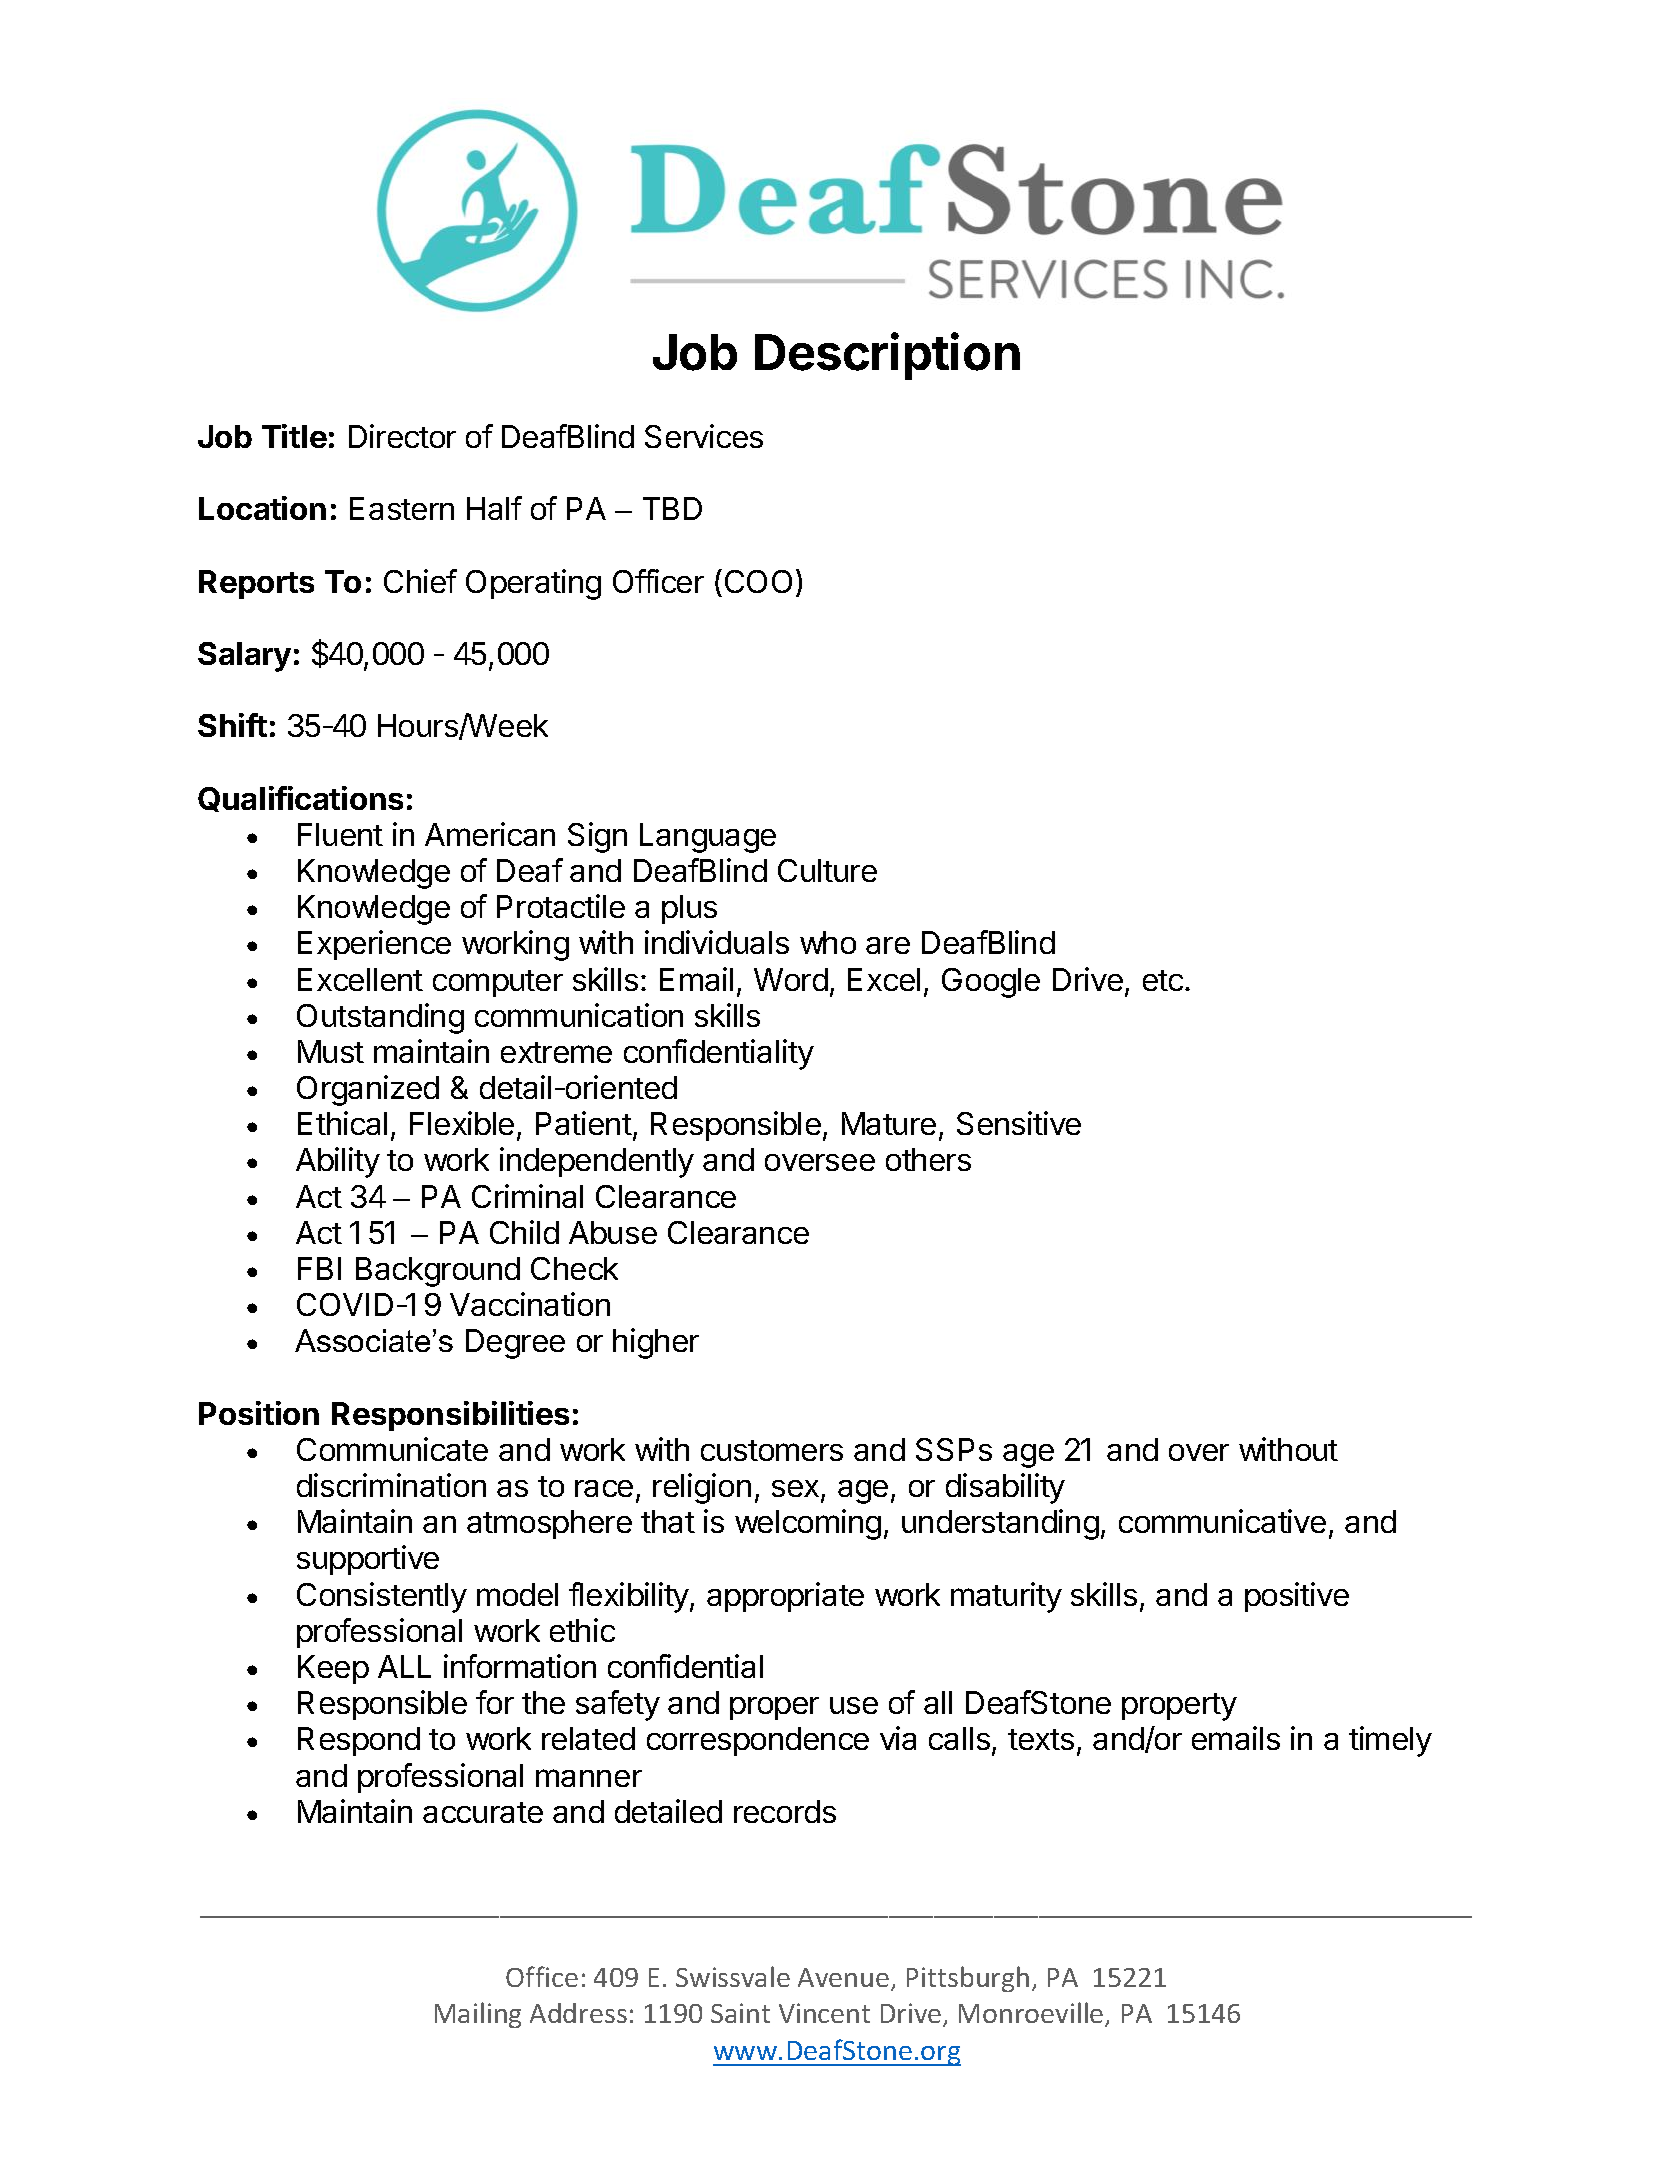 The width and height of the screenshot is (1674, 2167). I want to click on Description, so click(887, 356).
